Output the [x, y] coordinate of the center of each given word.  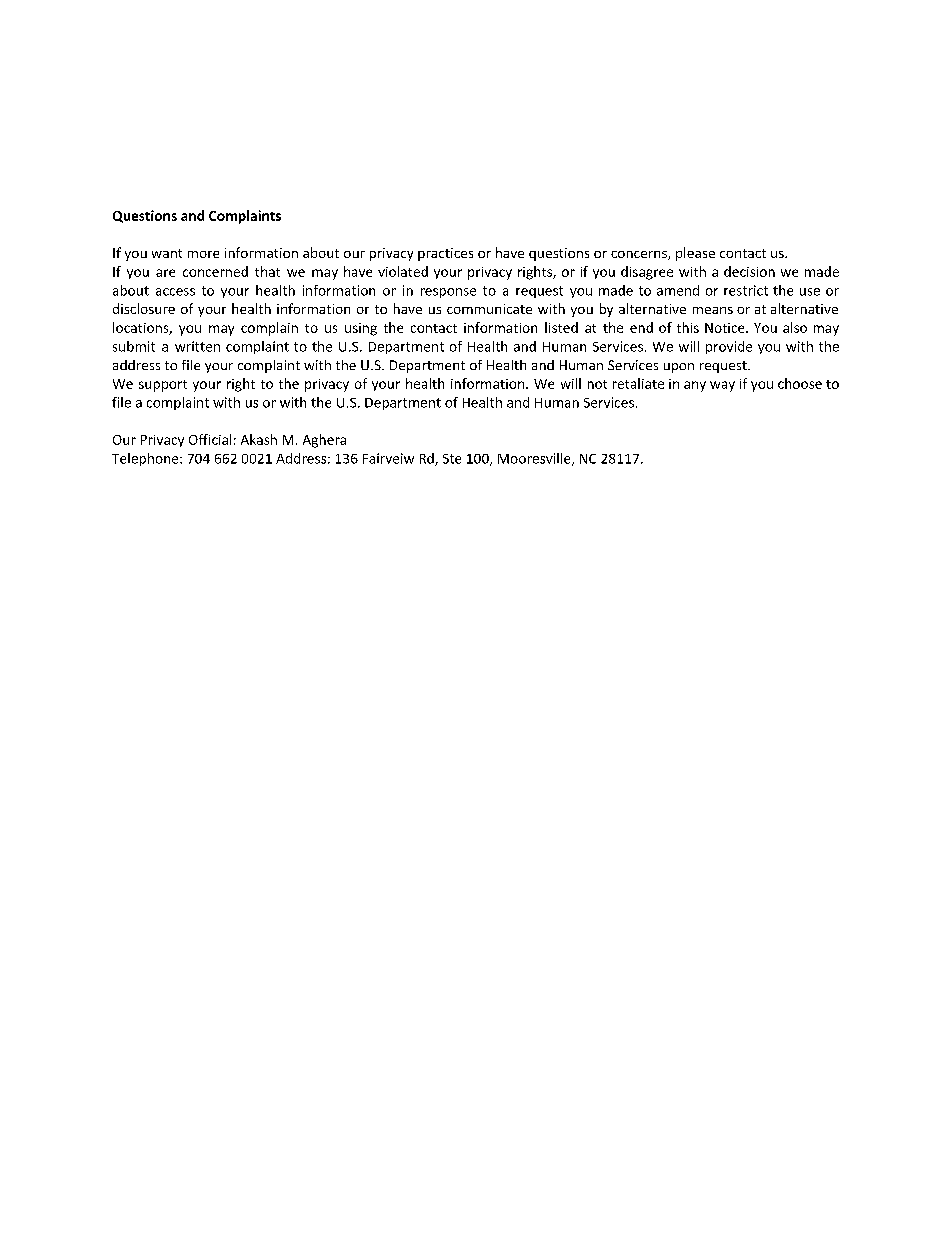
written [197, 346]
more [203, 254]
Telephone [146, 459]
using [361, 329]
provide [729, 347]
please [695, 254]
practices [445, 254]
